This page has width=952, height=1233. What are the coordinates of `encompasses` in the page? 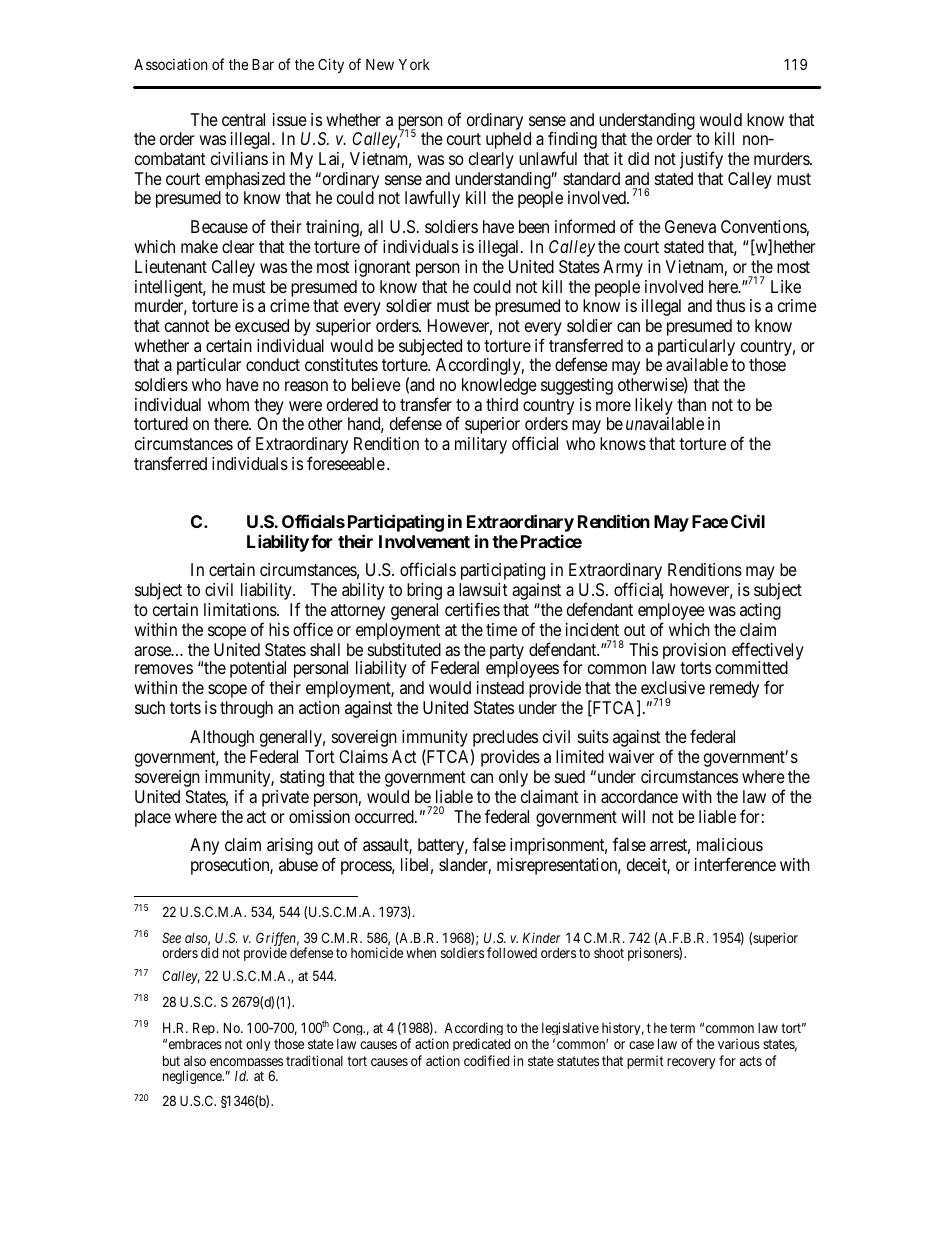 It's located at (246, 1065).
